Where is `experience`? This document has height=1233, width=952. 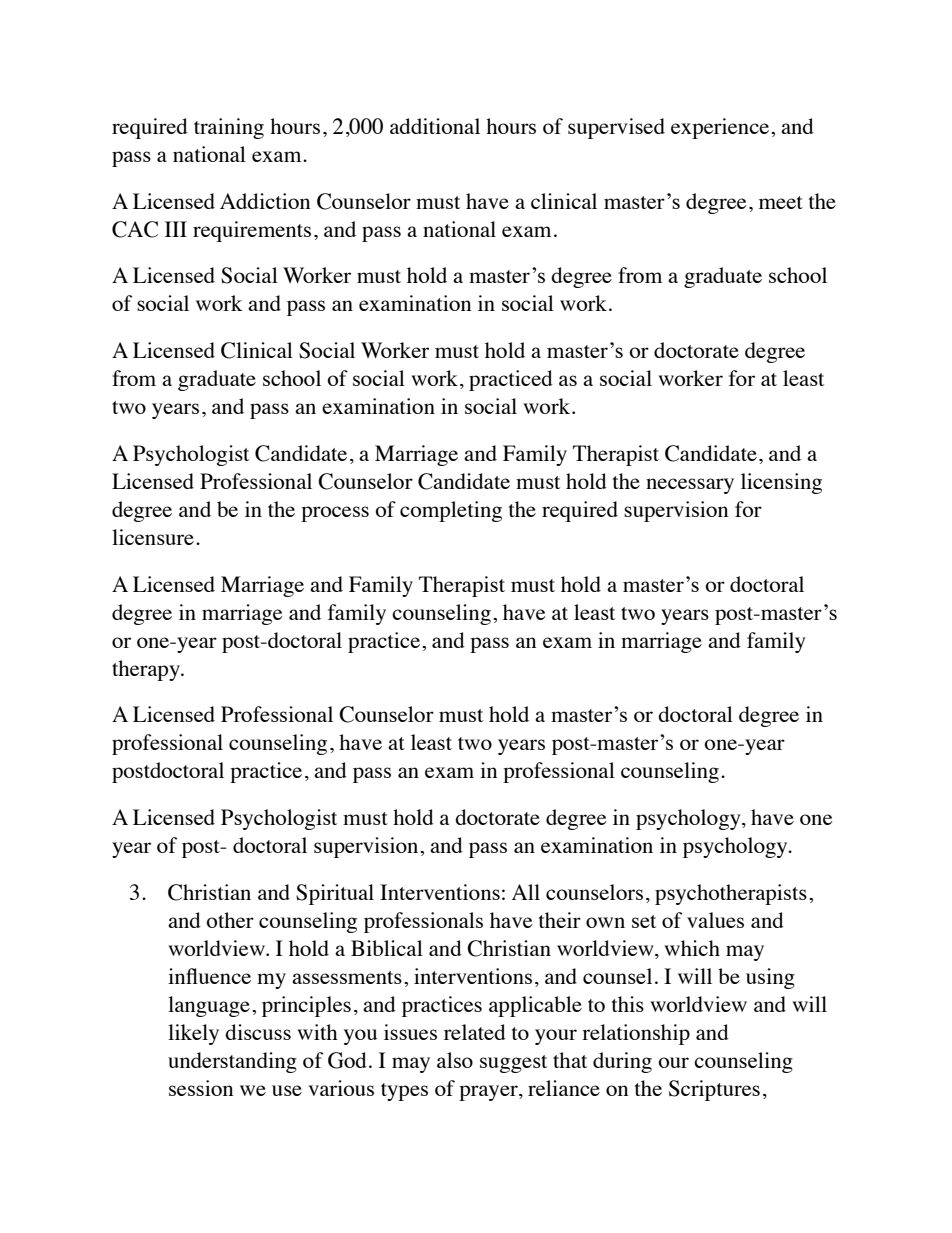
experience is located at coordinates (721, 128).
